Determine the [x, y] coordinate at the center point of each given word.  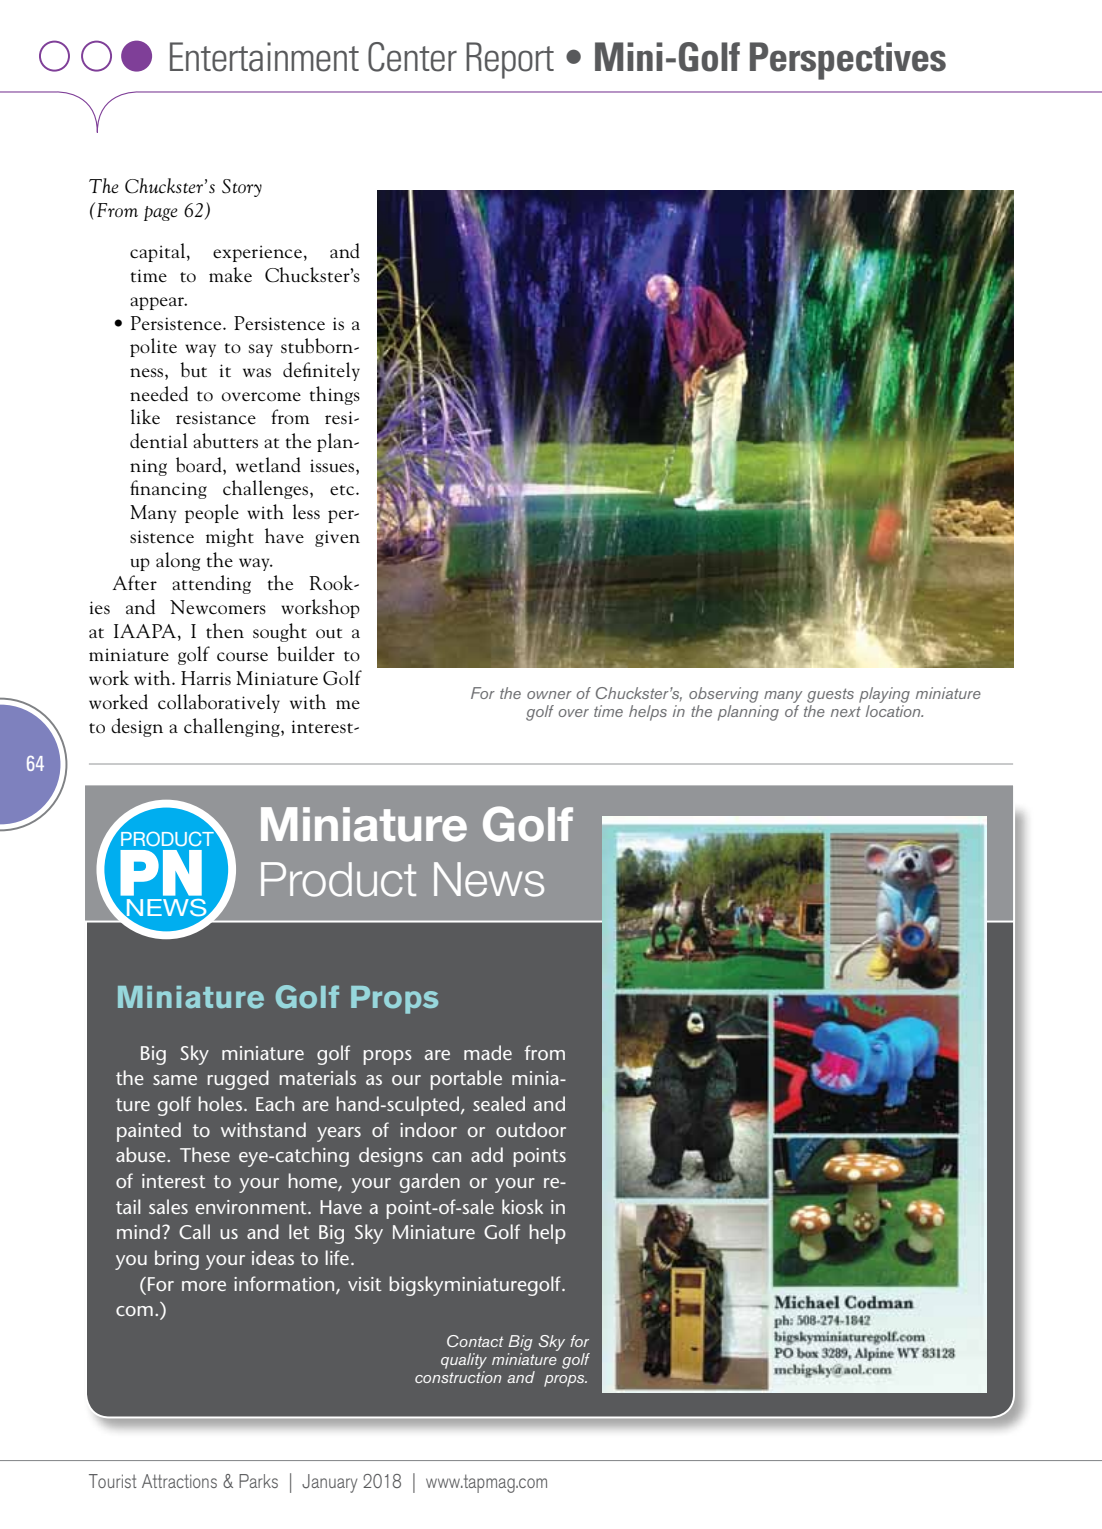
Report [510, 60]
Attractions [179, 1481]
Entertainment [264, 57]
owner [549, 695]
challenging [233, 727]
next [846, 711]
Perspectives [848, 61]
